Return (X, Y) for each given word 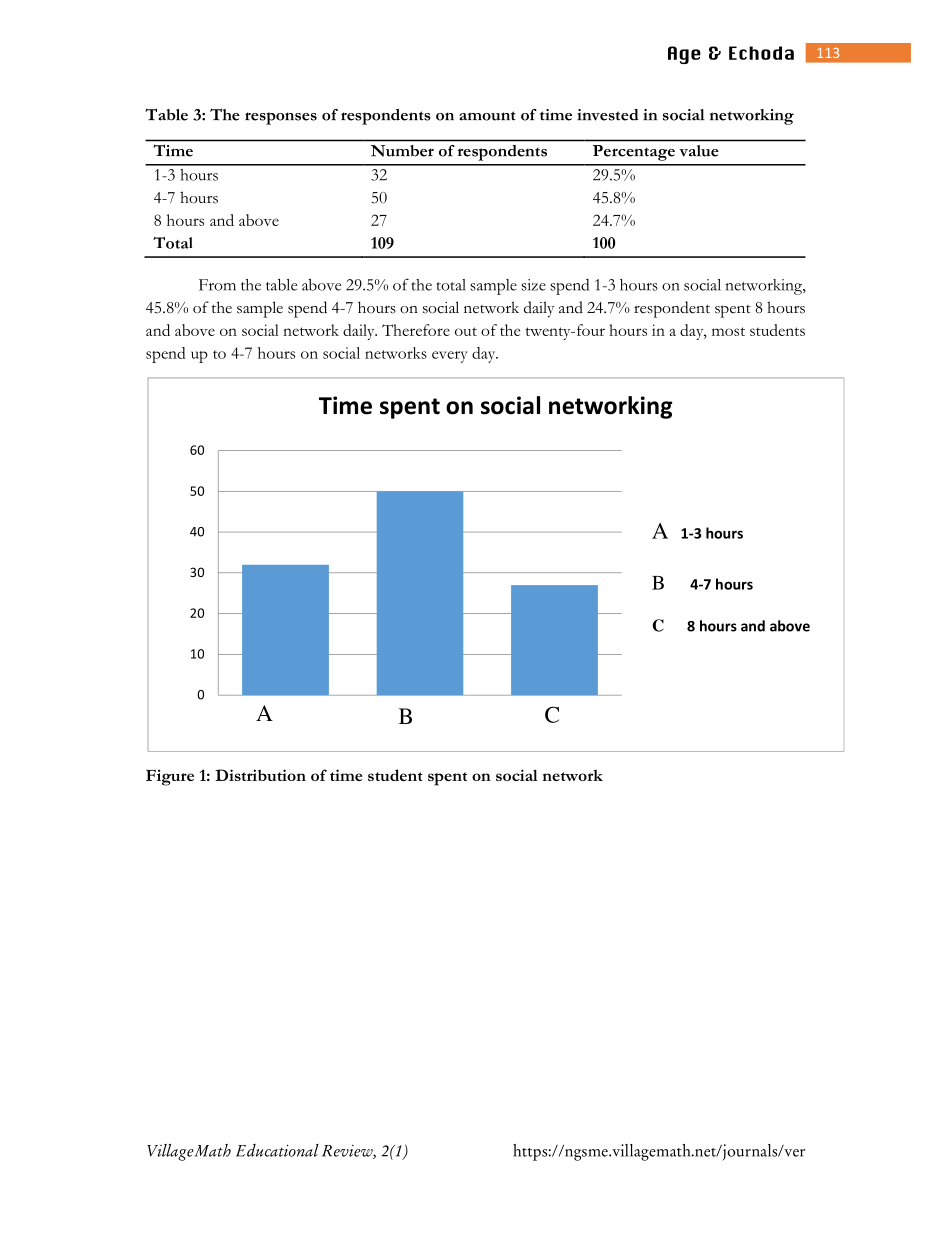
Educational (277, 1150)
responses (281, 118)
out (466, 331)
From (217, 285)
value (699, 151)
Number (402, 151)
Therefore (416, 330)
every (450, 357)
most (728, 331)
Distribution (260, 775)
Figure (170, 777)
